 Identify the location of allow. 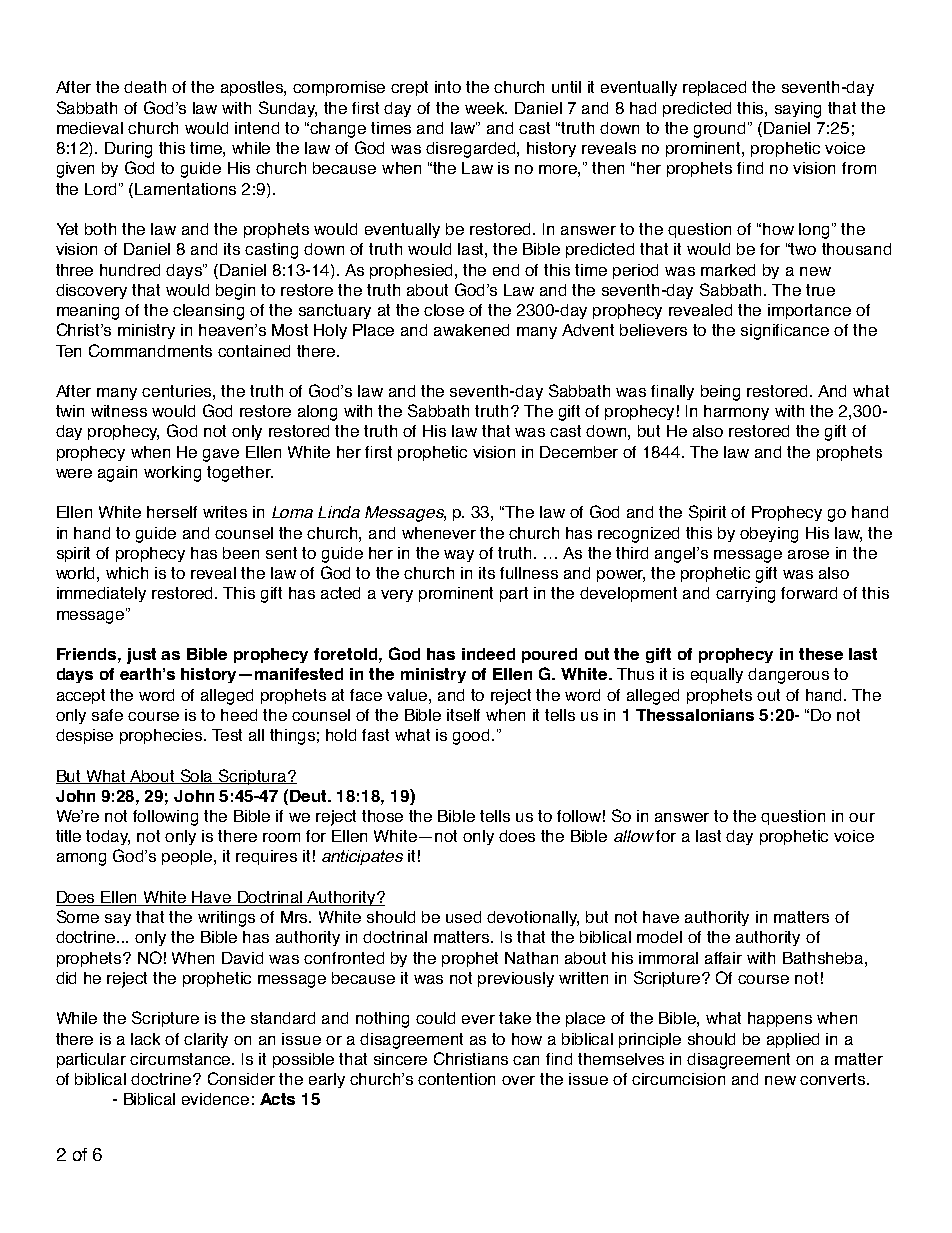
(634, 836).
